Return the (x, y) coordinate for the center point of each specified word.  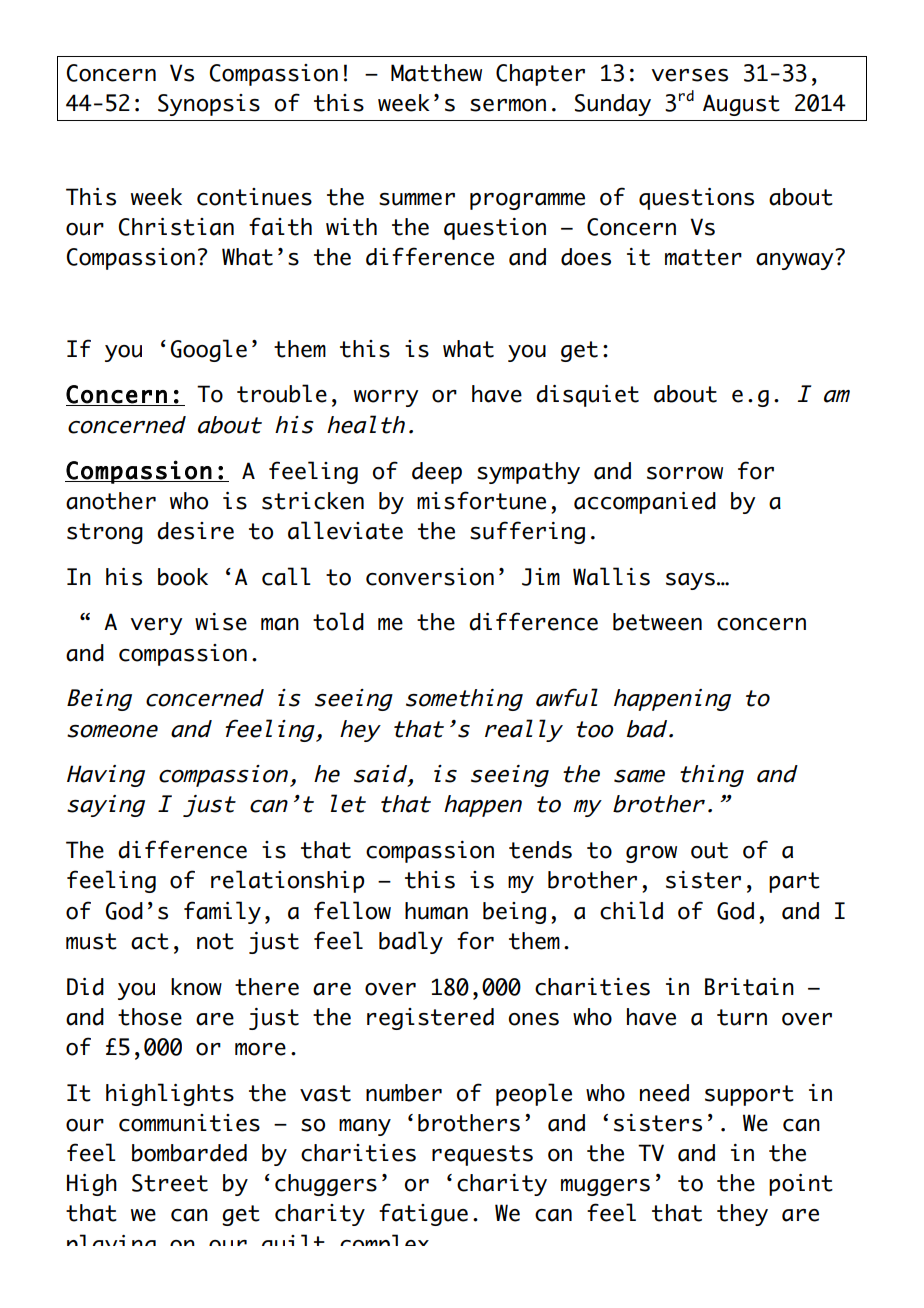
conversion (430, 577)
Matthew (436, 73)
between (657, 622)
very (156, 626)
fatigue (423, 1214)
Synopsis (209, 105)
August (741, 105)
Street (170, 1183)
